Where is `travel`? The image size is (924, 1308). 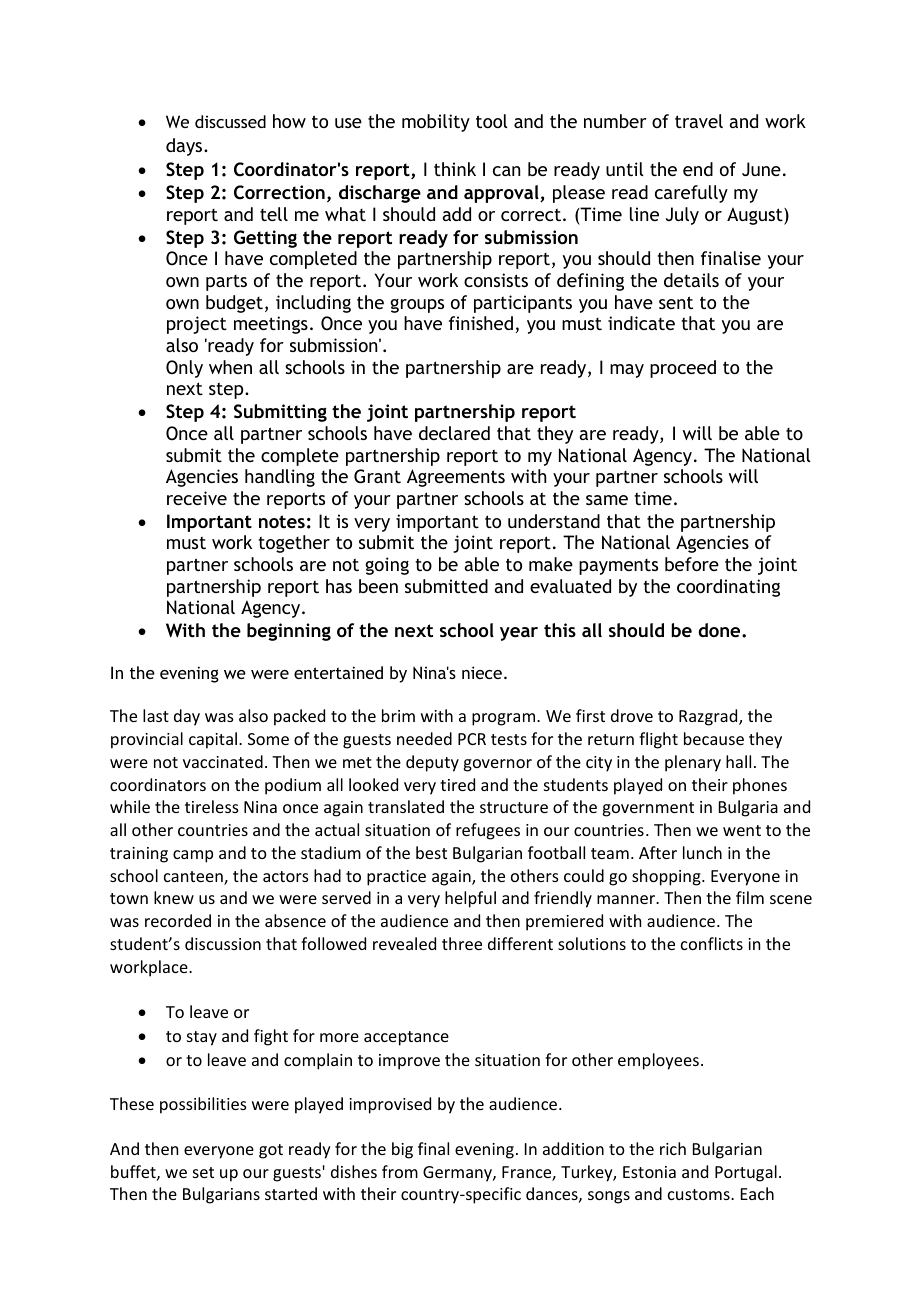 travel is located at coordinates (699, 121).
